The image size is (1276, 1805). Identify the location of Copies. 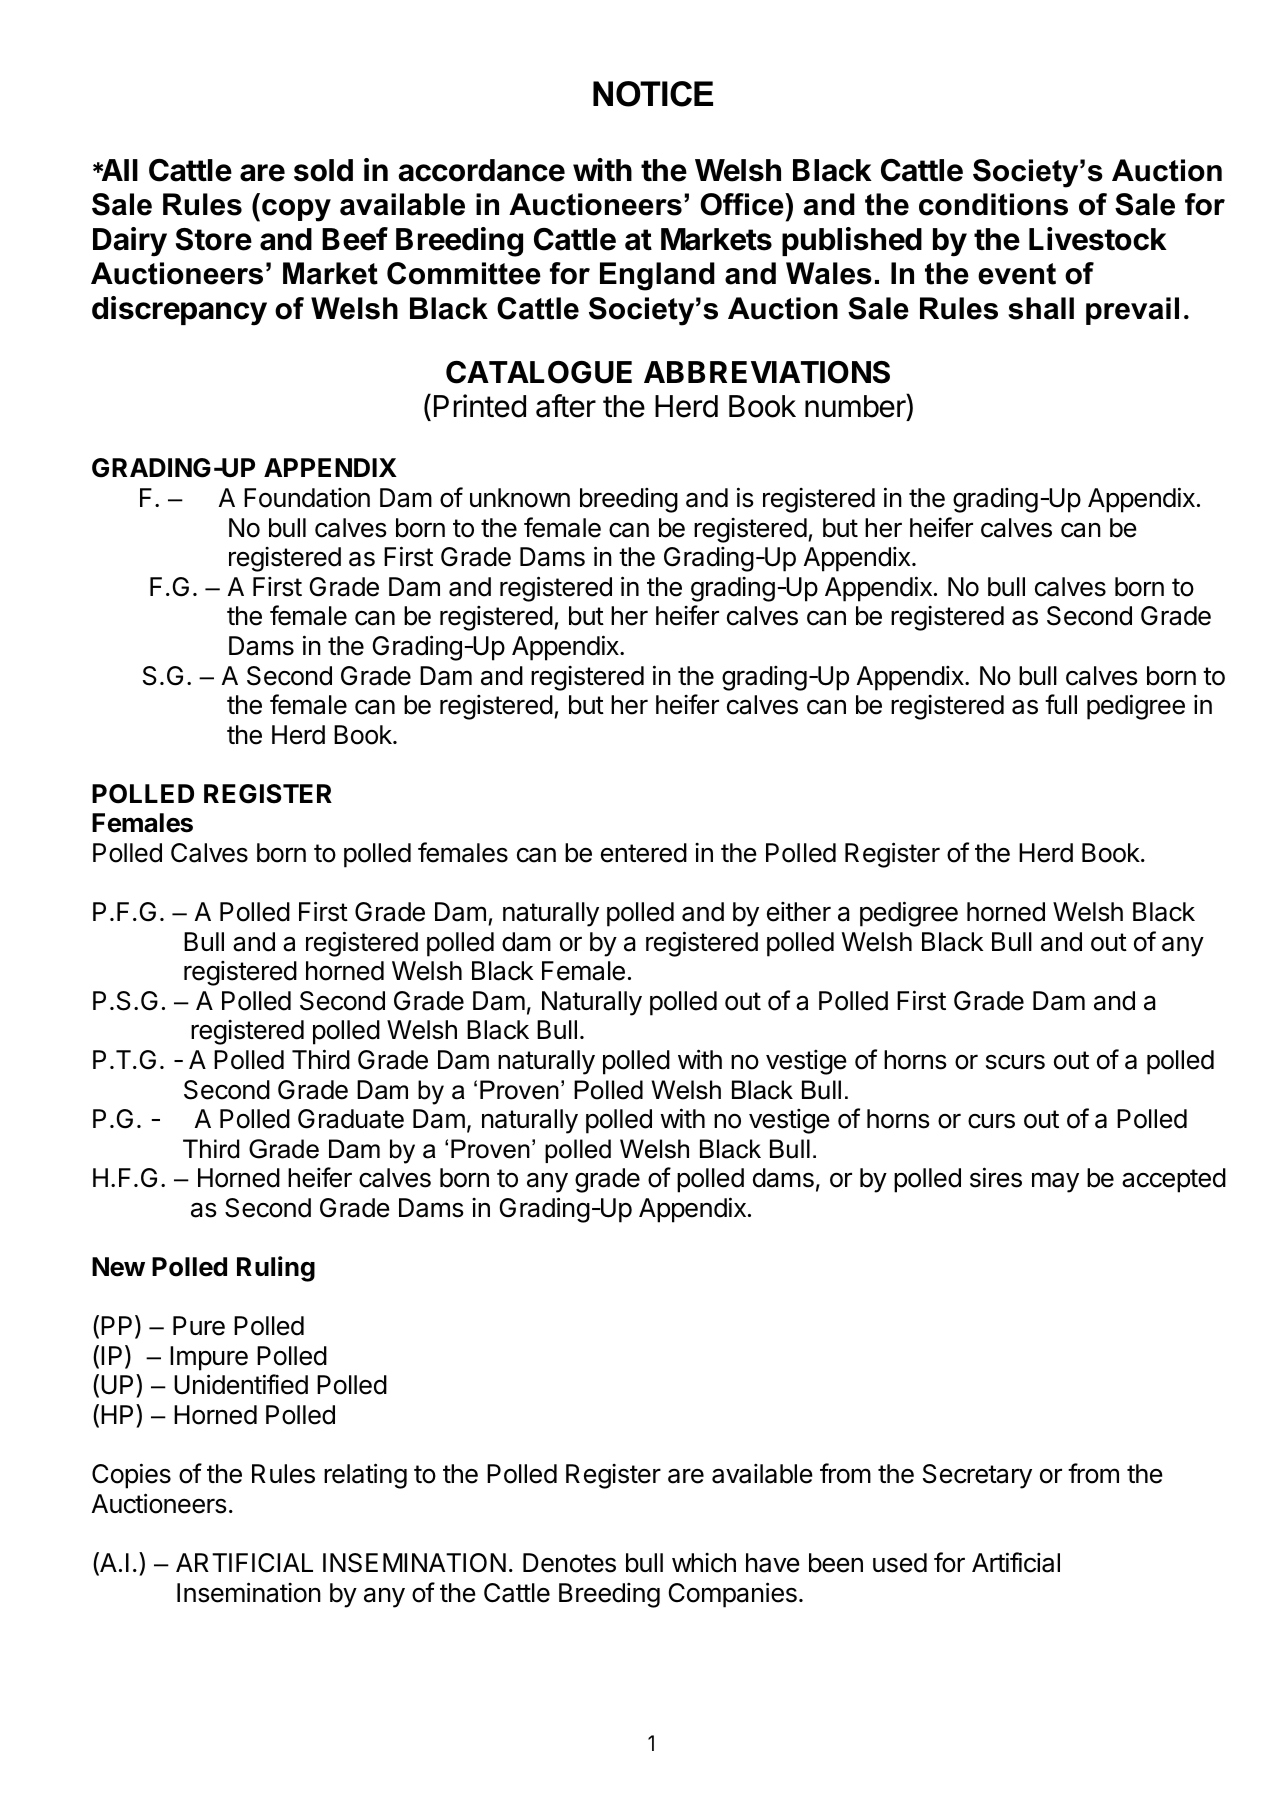
(131, 1476).
